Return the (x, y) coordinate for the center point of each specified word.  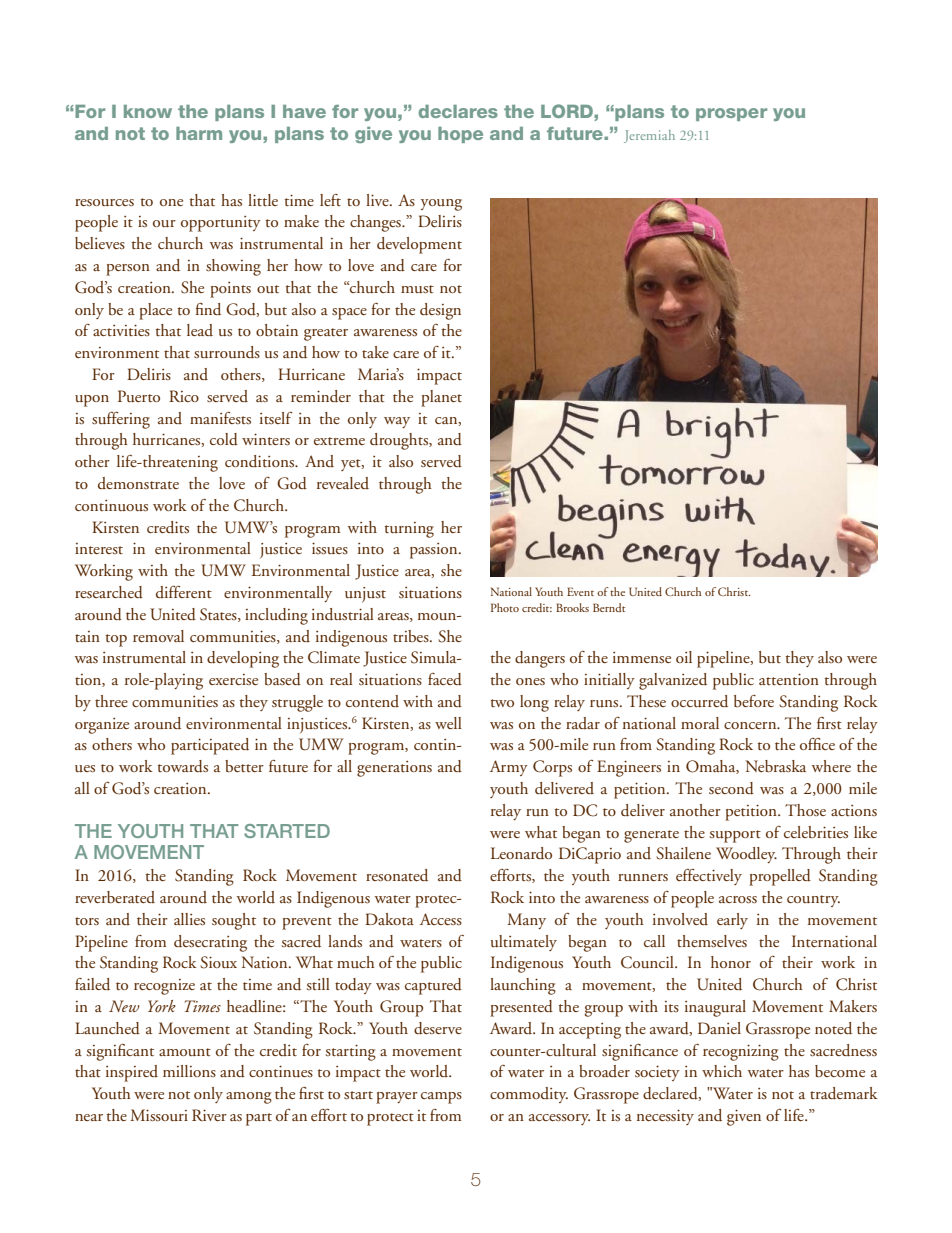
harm (199, 133)
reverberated (115, 897)
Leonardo (521, 853)
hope (460, 135)
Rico (184, 396)
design (440, 311)
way (397, 422)
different (184, 592)
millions (189, 1071)
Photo (505, 607)
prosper (731, 114)
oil (684, 657)
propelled (780, 877)
